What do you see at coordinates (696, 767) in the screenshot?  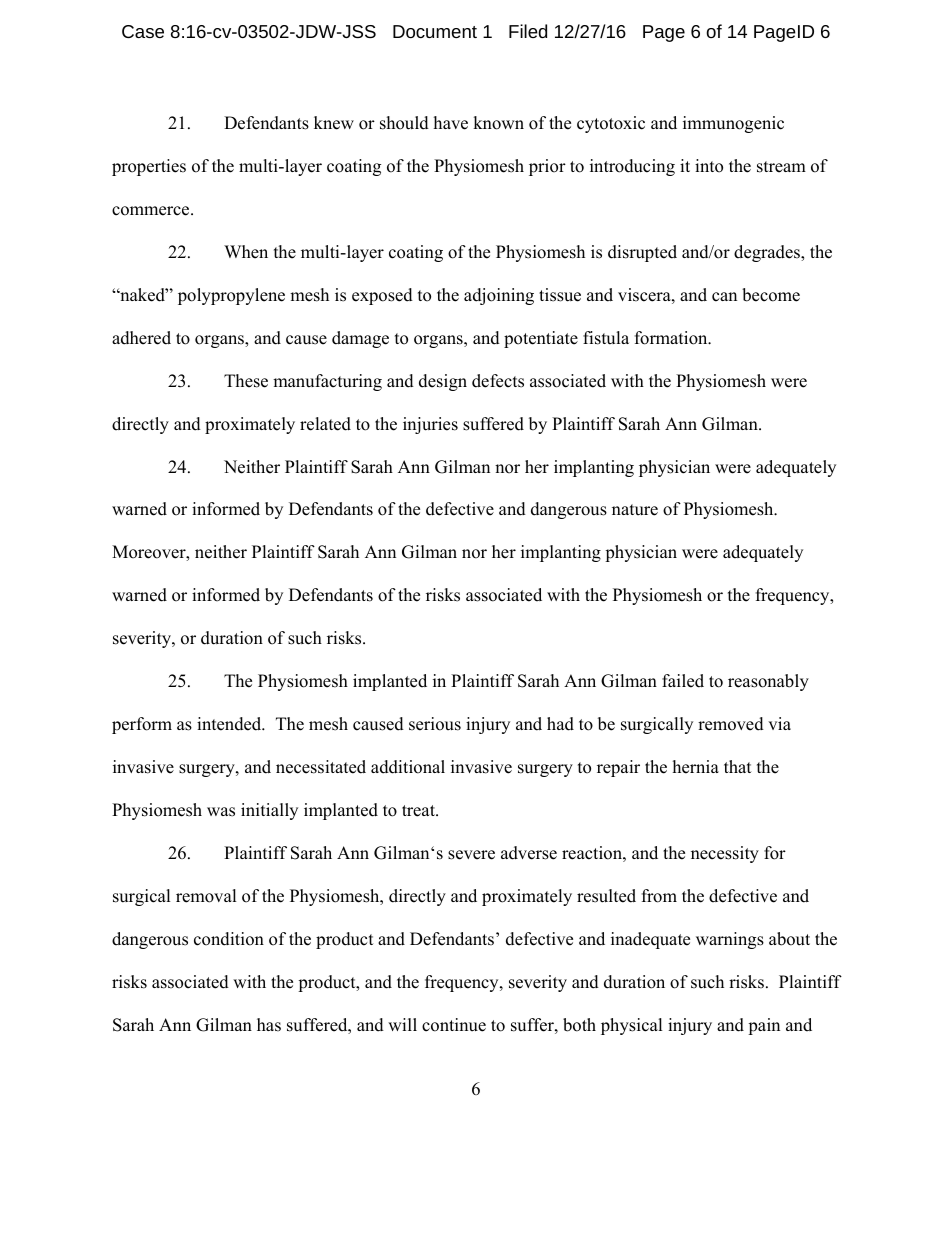 I see `hernia` at bounding box center [696, 767].
